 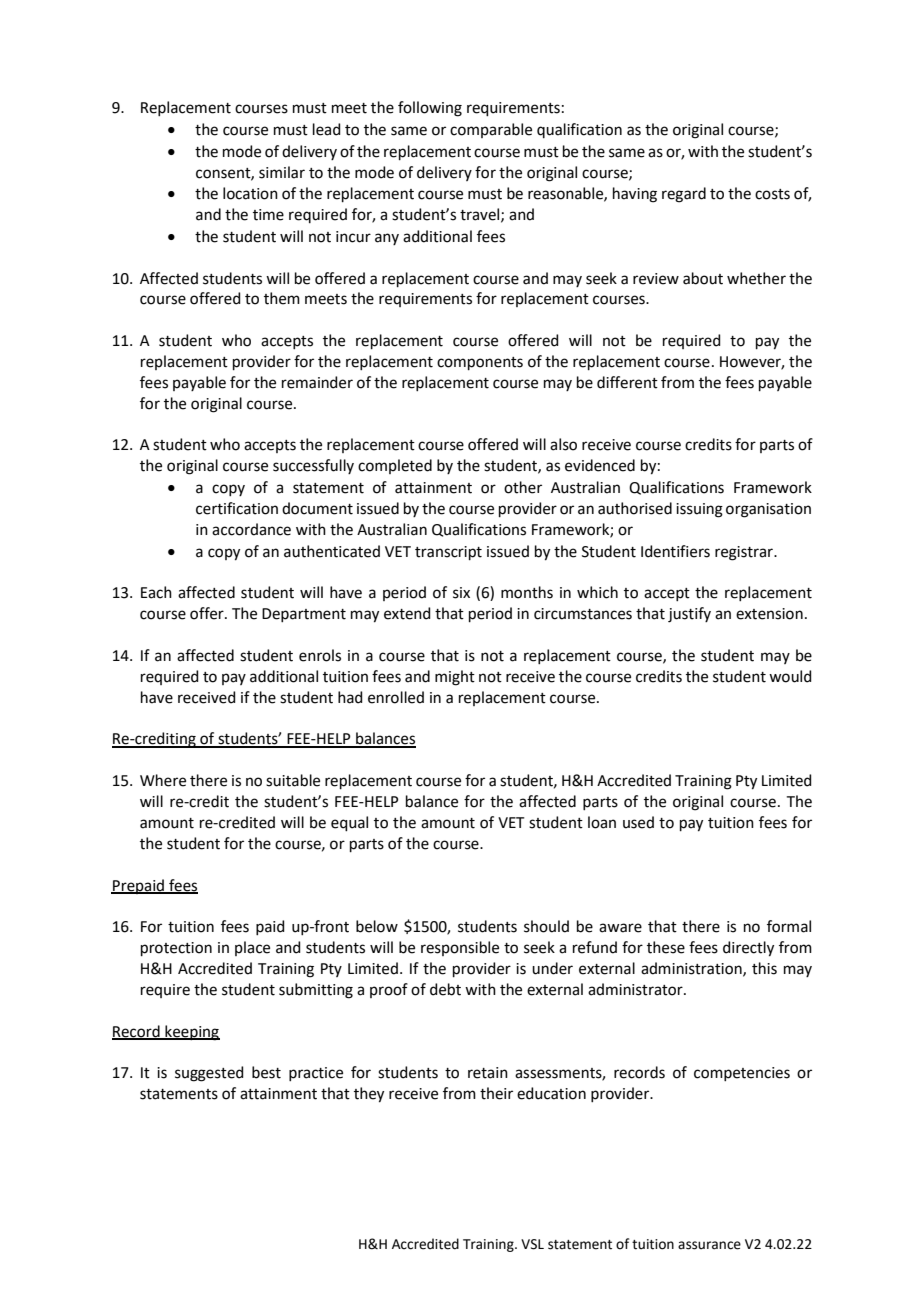 I want to click on comparable, so click(x=491, y=130).
